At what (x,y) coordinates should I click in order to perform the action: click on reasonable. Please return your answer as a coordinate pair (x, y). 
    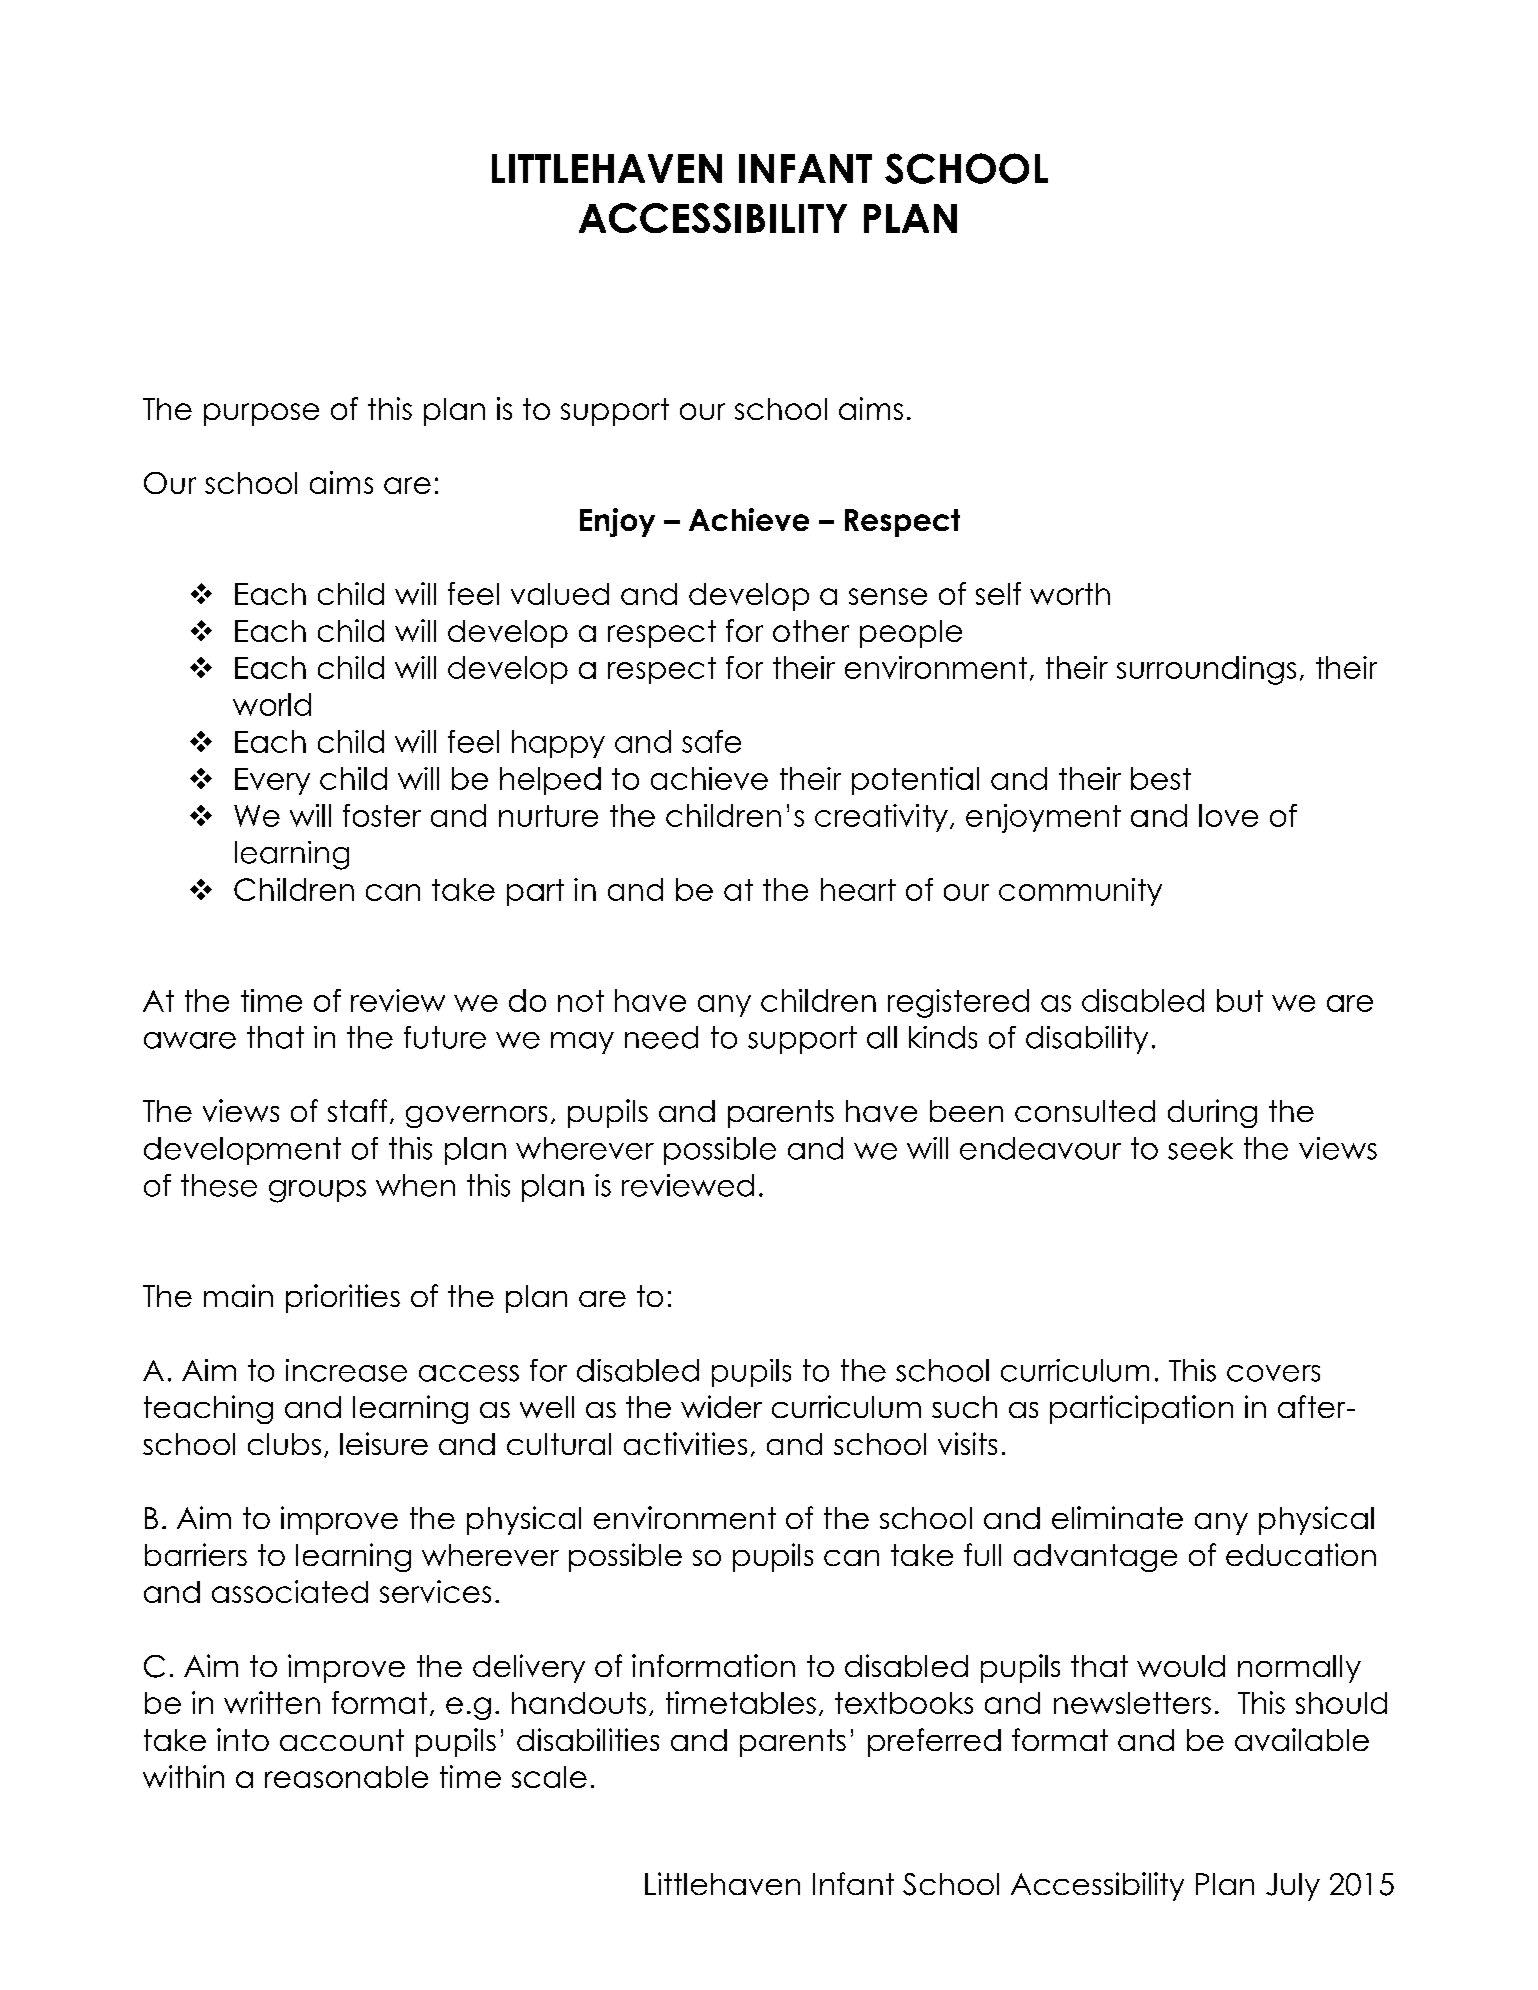
    Looking at the image, I should click on (346, 1777).
